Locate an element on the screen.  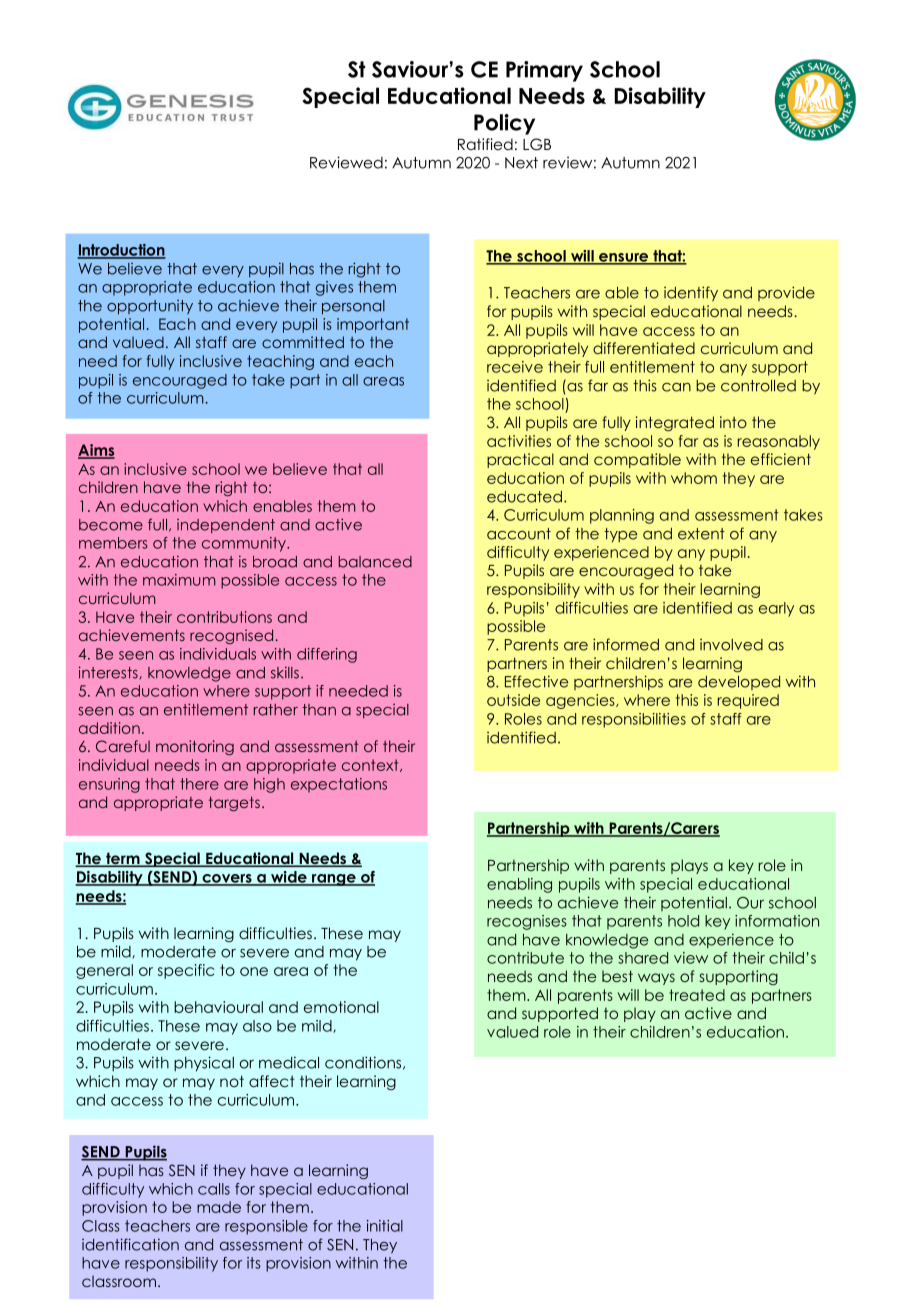
involved is located at coordinates (731, 644).
